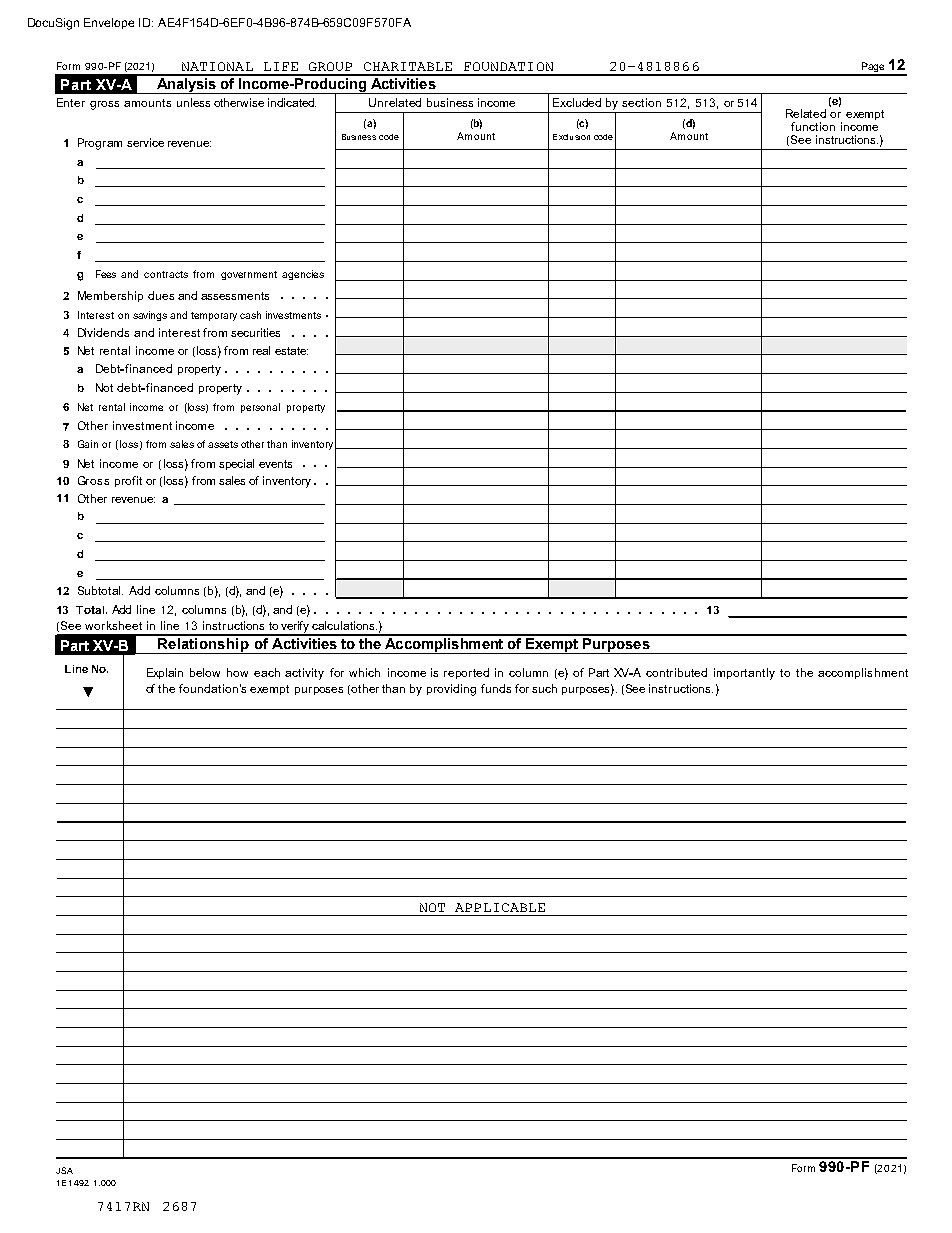 Image resolution: width=952 pixels, height=1233 pixels. What do you see at coordinates (113, 625) in the screenshot?
I see `worksheet` at bounding box center [113, 625].
